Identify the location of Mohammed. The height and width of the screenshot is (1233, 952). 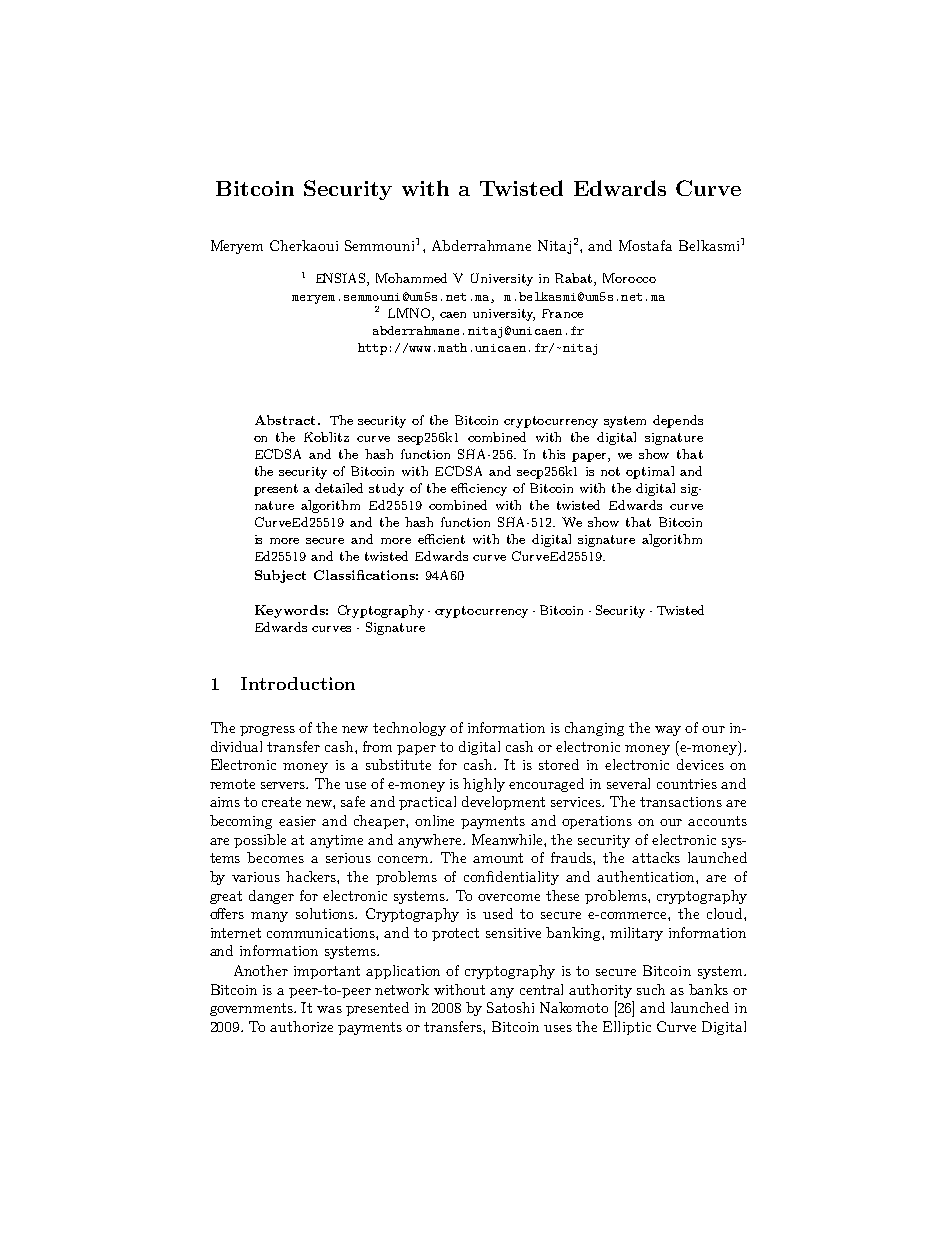
(411, 278).
